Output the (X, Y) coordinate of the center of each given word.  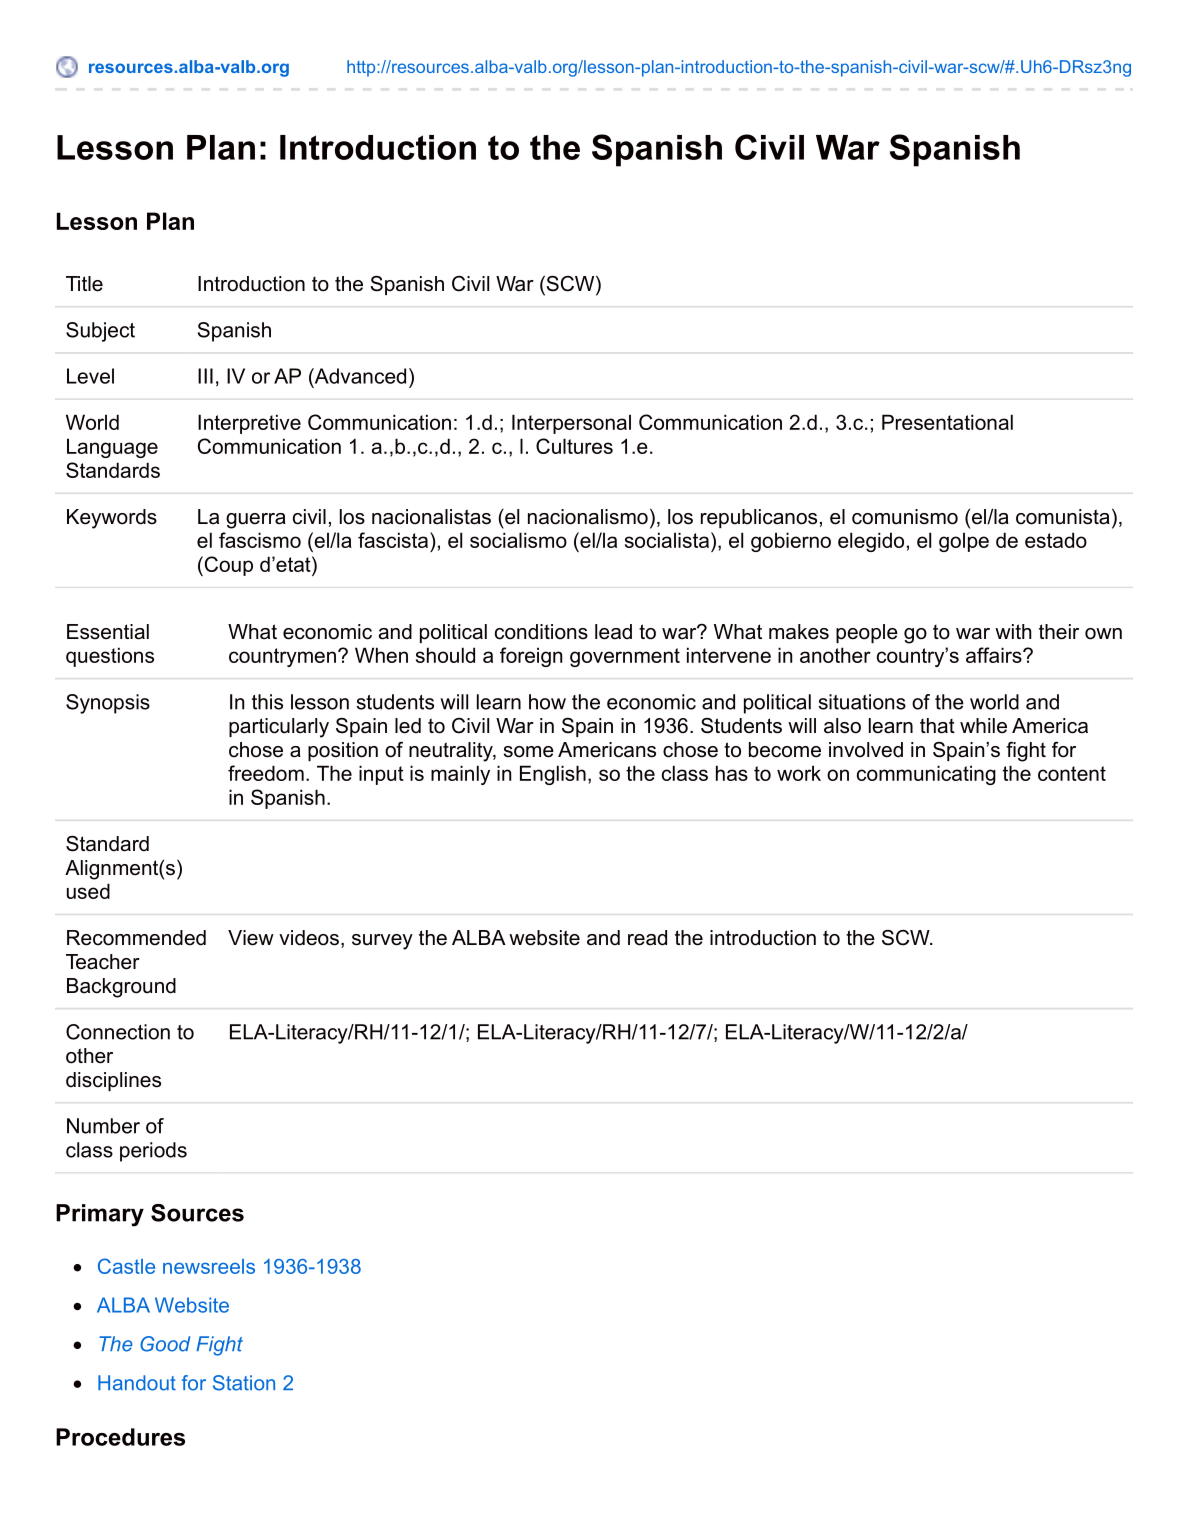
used (88, 891)
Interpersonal (571, 424)
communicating (926, 775)
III (205, 376)
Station (244, 1383)
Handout (137, 1383)
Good (165, 1344)
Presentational (947, 422)
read (647, 938)
